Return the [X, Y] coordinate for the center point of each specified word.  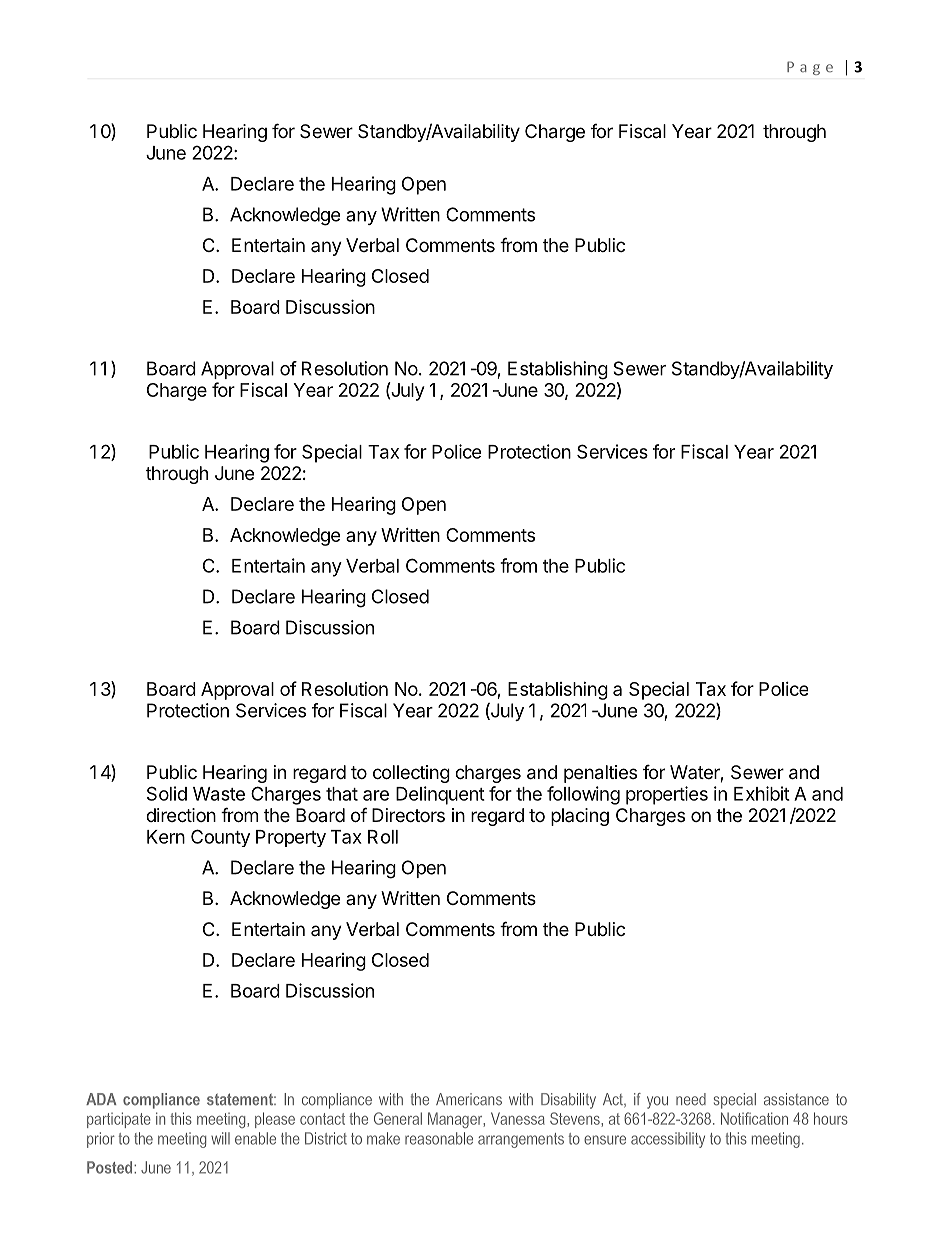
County [220, 838]
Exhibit [762, 793]
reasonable [439, 1138]
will [220, 1138]
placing [580, 817]
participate [119, 1120]
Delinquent [440, 795]
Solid [167, 793]
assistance [796, 1099]
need [691, 1099]
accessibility [668, 1140]
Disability [568, 1101]
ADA [101, 1099]
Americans [469, 1099]
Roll [383, 837]
